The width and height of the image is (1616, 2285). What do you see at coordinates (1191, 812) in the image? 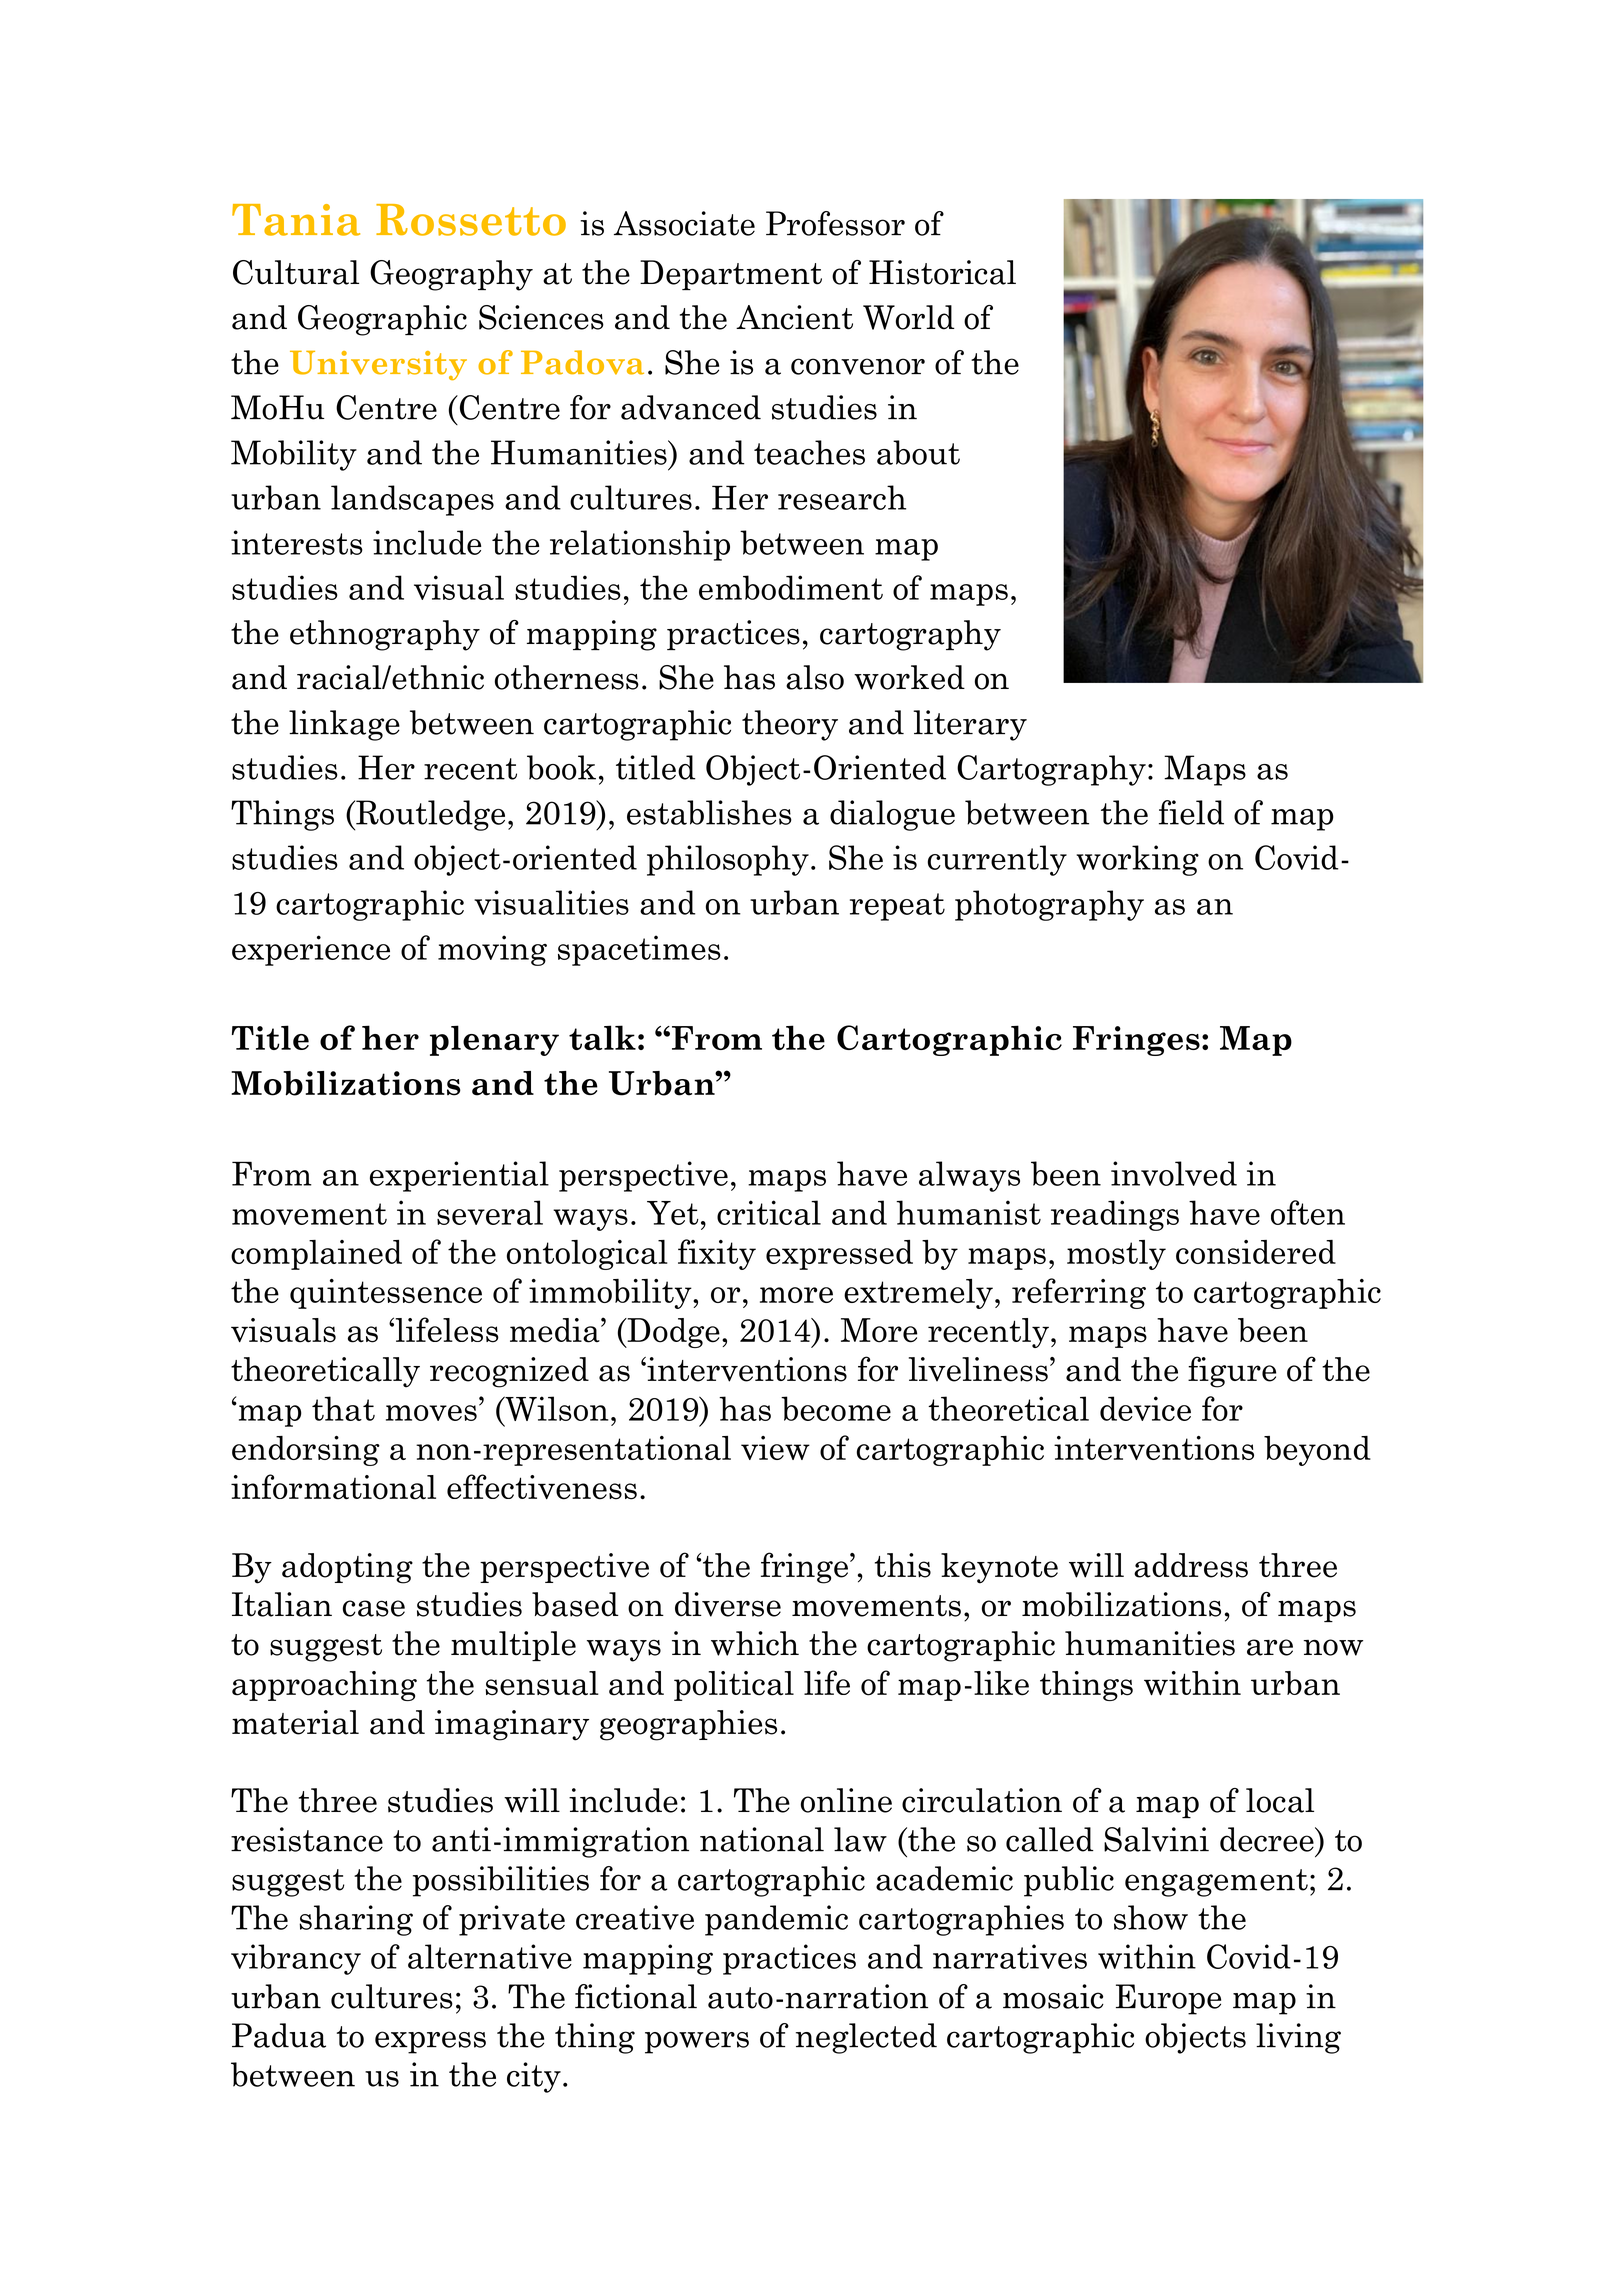
I see `field` at bounding box center [1191, 812].
